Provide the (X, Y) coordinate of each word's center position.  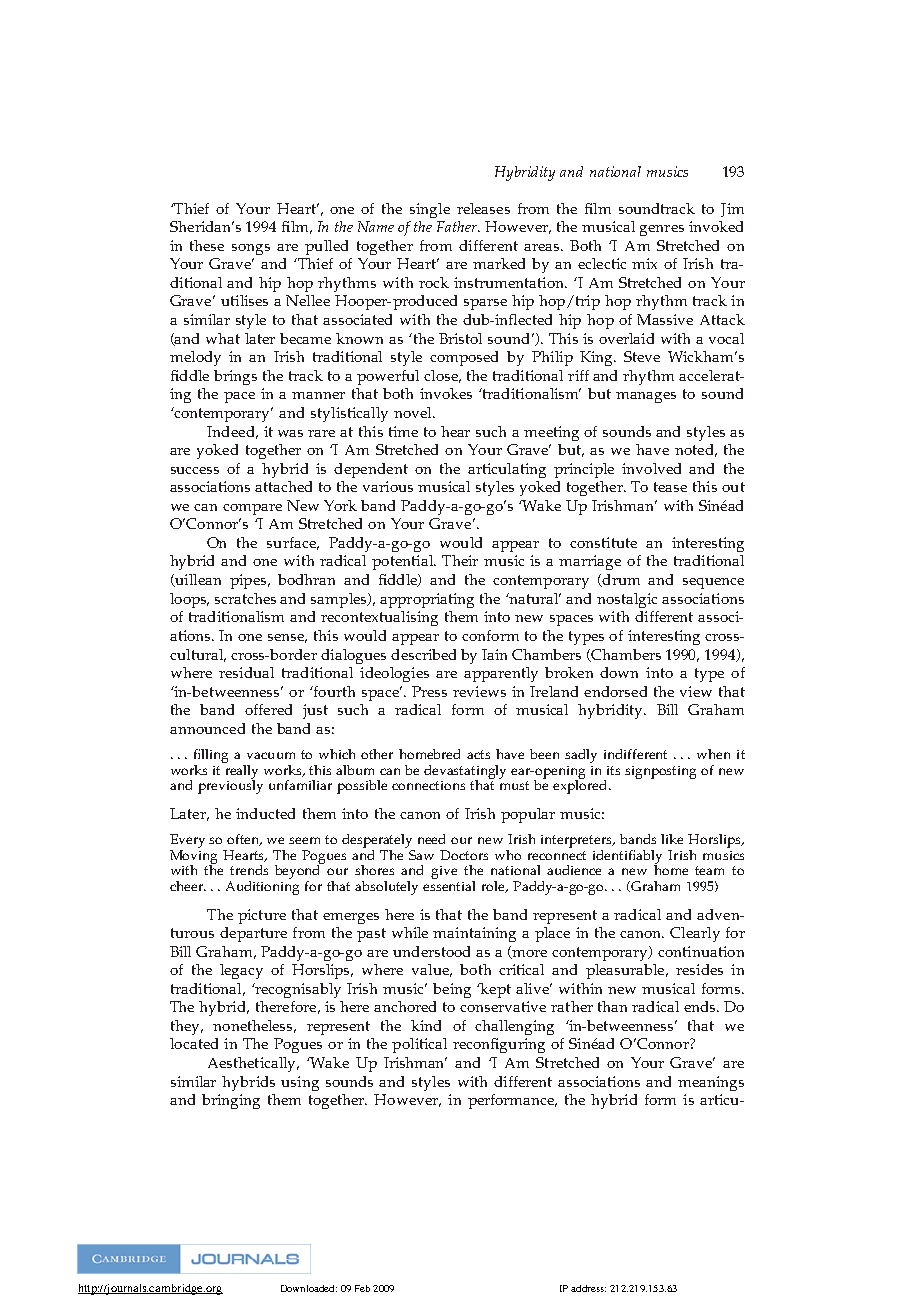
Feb (362, 1288)
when (713, 754)
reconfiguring (499, 1045)
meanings (711, 1083)
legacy (241, 971)
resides (699, 969)
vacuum (271, 755)
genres (662, 230)
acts (478, 754)
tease (670, 487)
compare (252, 509)
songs (251, 249)
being (452, 990)
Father (458, 226)
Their (460, 560)
